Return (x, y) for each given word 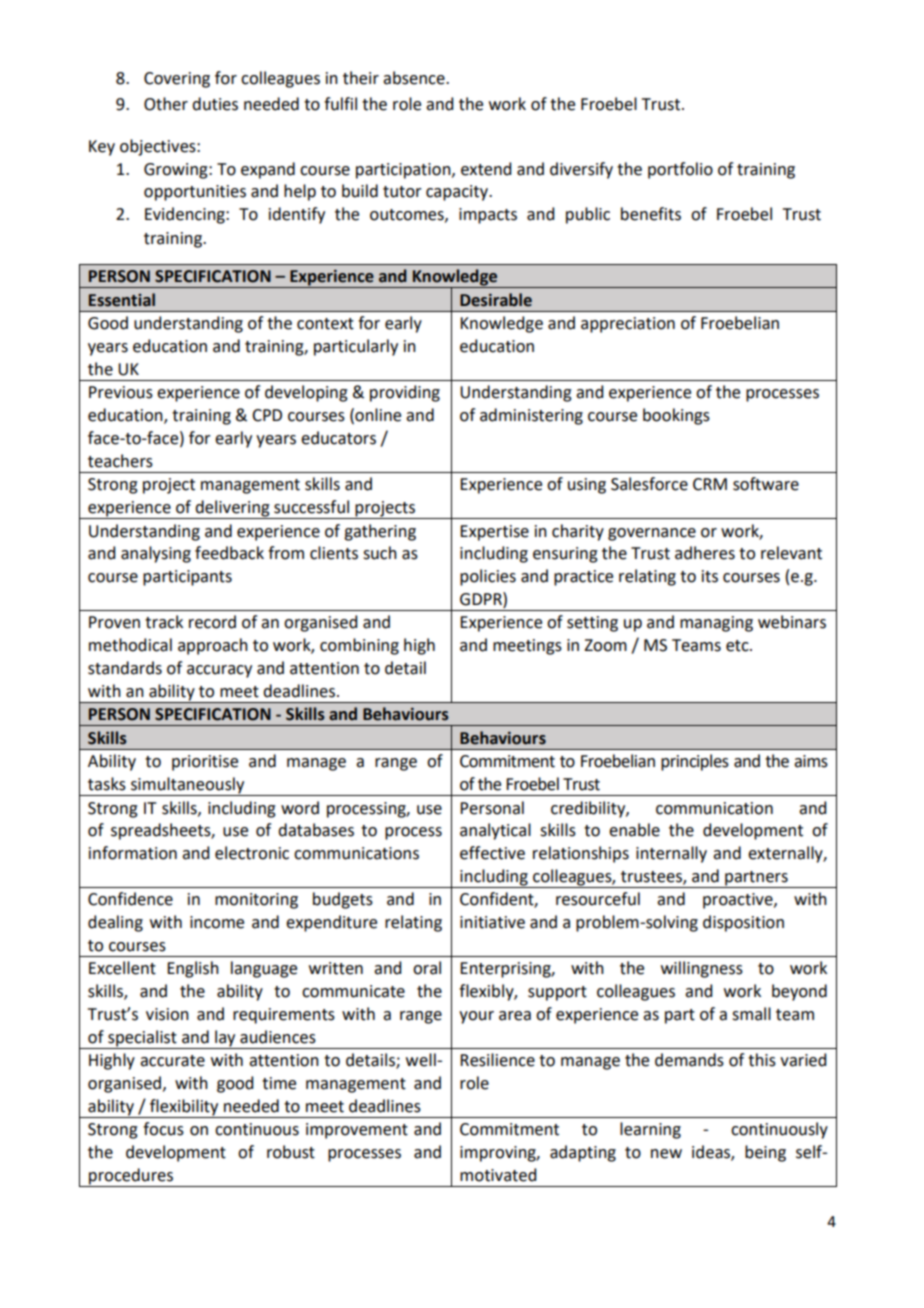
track (164, 622)
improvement (357, 1131)
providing (405, 393)
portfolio (680, 170)
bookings (676, 416)
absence (415, 78)
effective (492, 853)
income (217, 922)
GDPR (482, 599)
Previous (121, 392)
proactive (739, 901)
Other (166, 104)
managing (716, 624)
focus (163, 1129)
